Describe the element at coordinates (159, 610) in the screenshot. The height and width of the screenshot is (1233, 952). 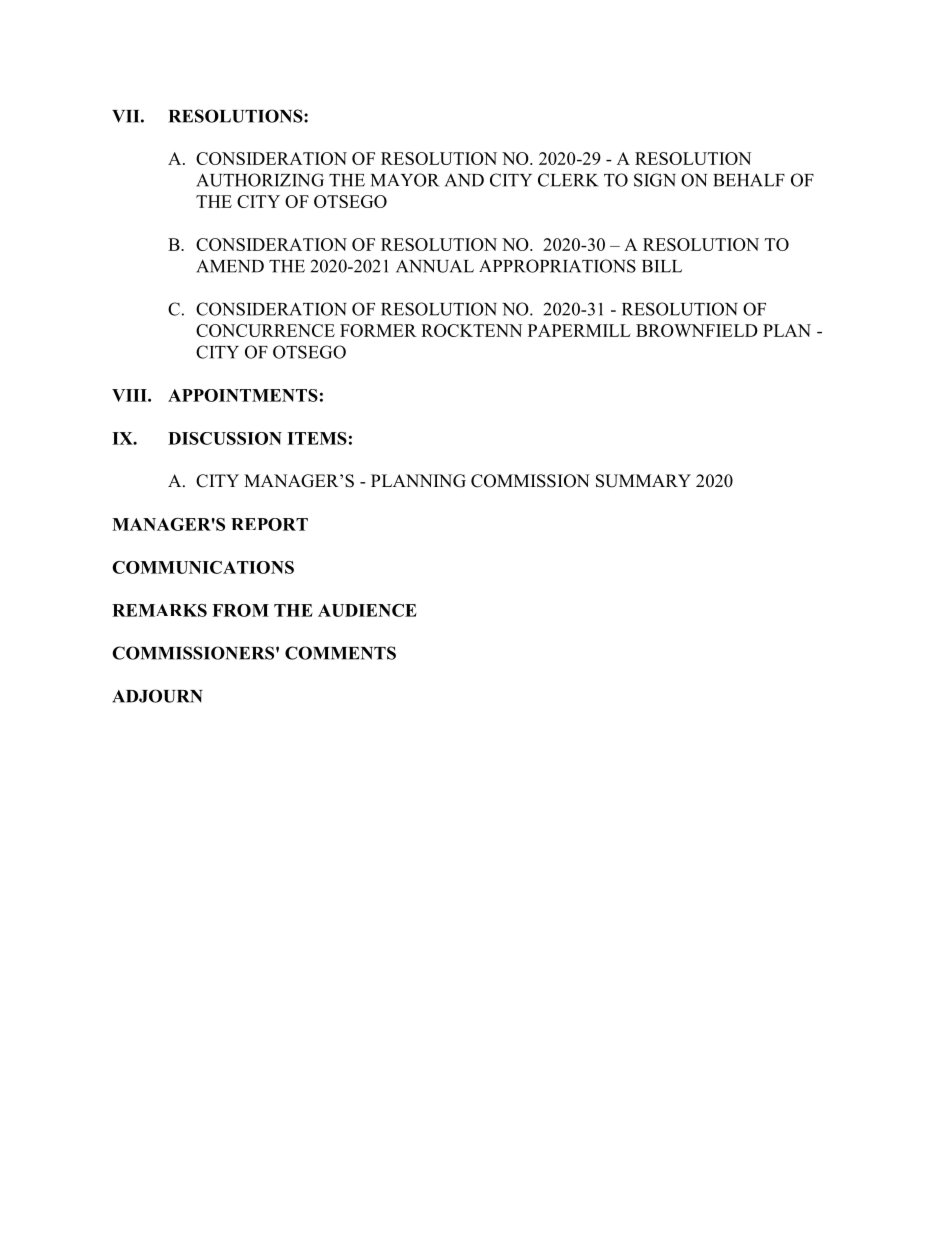
I see `REMARKS` at that location.
